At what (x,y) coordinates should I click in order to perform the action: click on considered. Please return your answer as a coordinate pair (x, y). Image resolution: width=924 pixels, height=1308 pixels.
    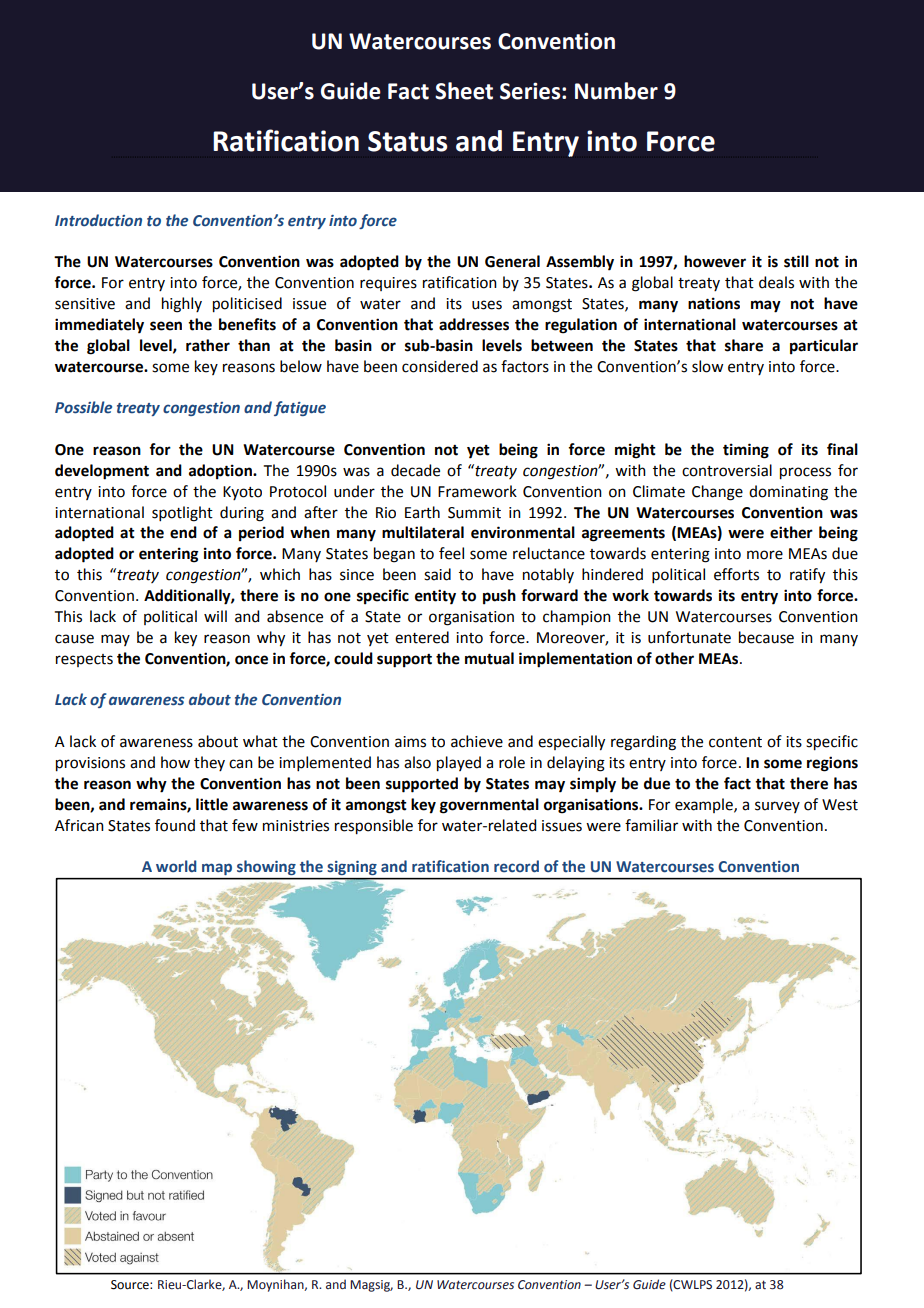
    Looking at the image, I should click on (440, 366).
